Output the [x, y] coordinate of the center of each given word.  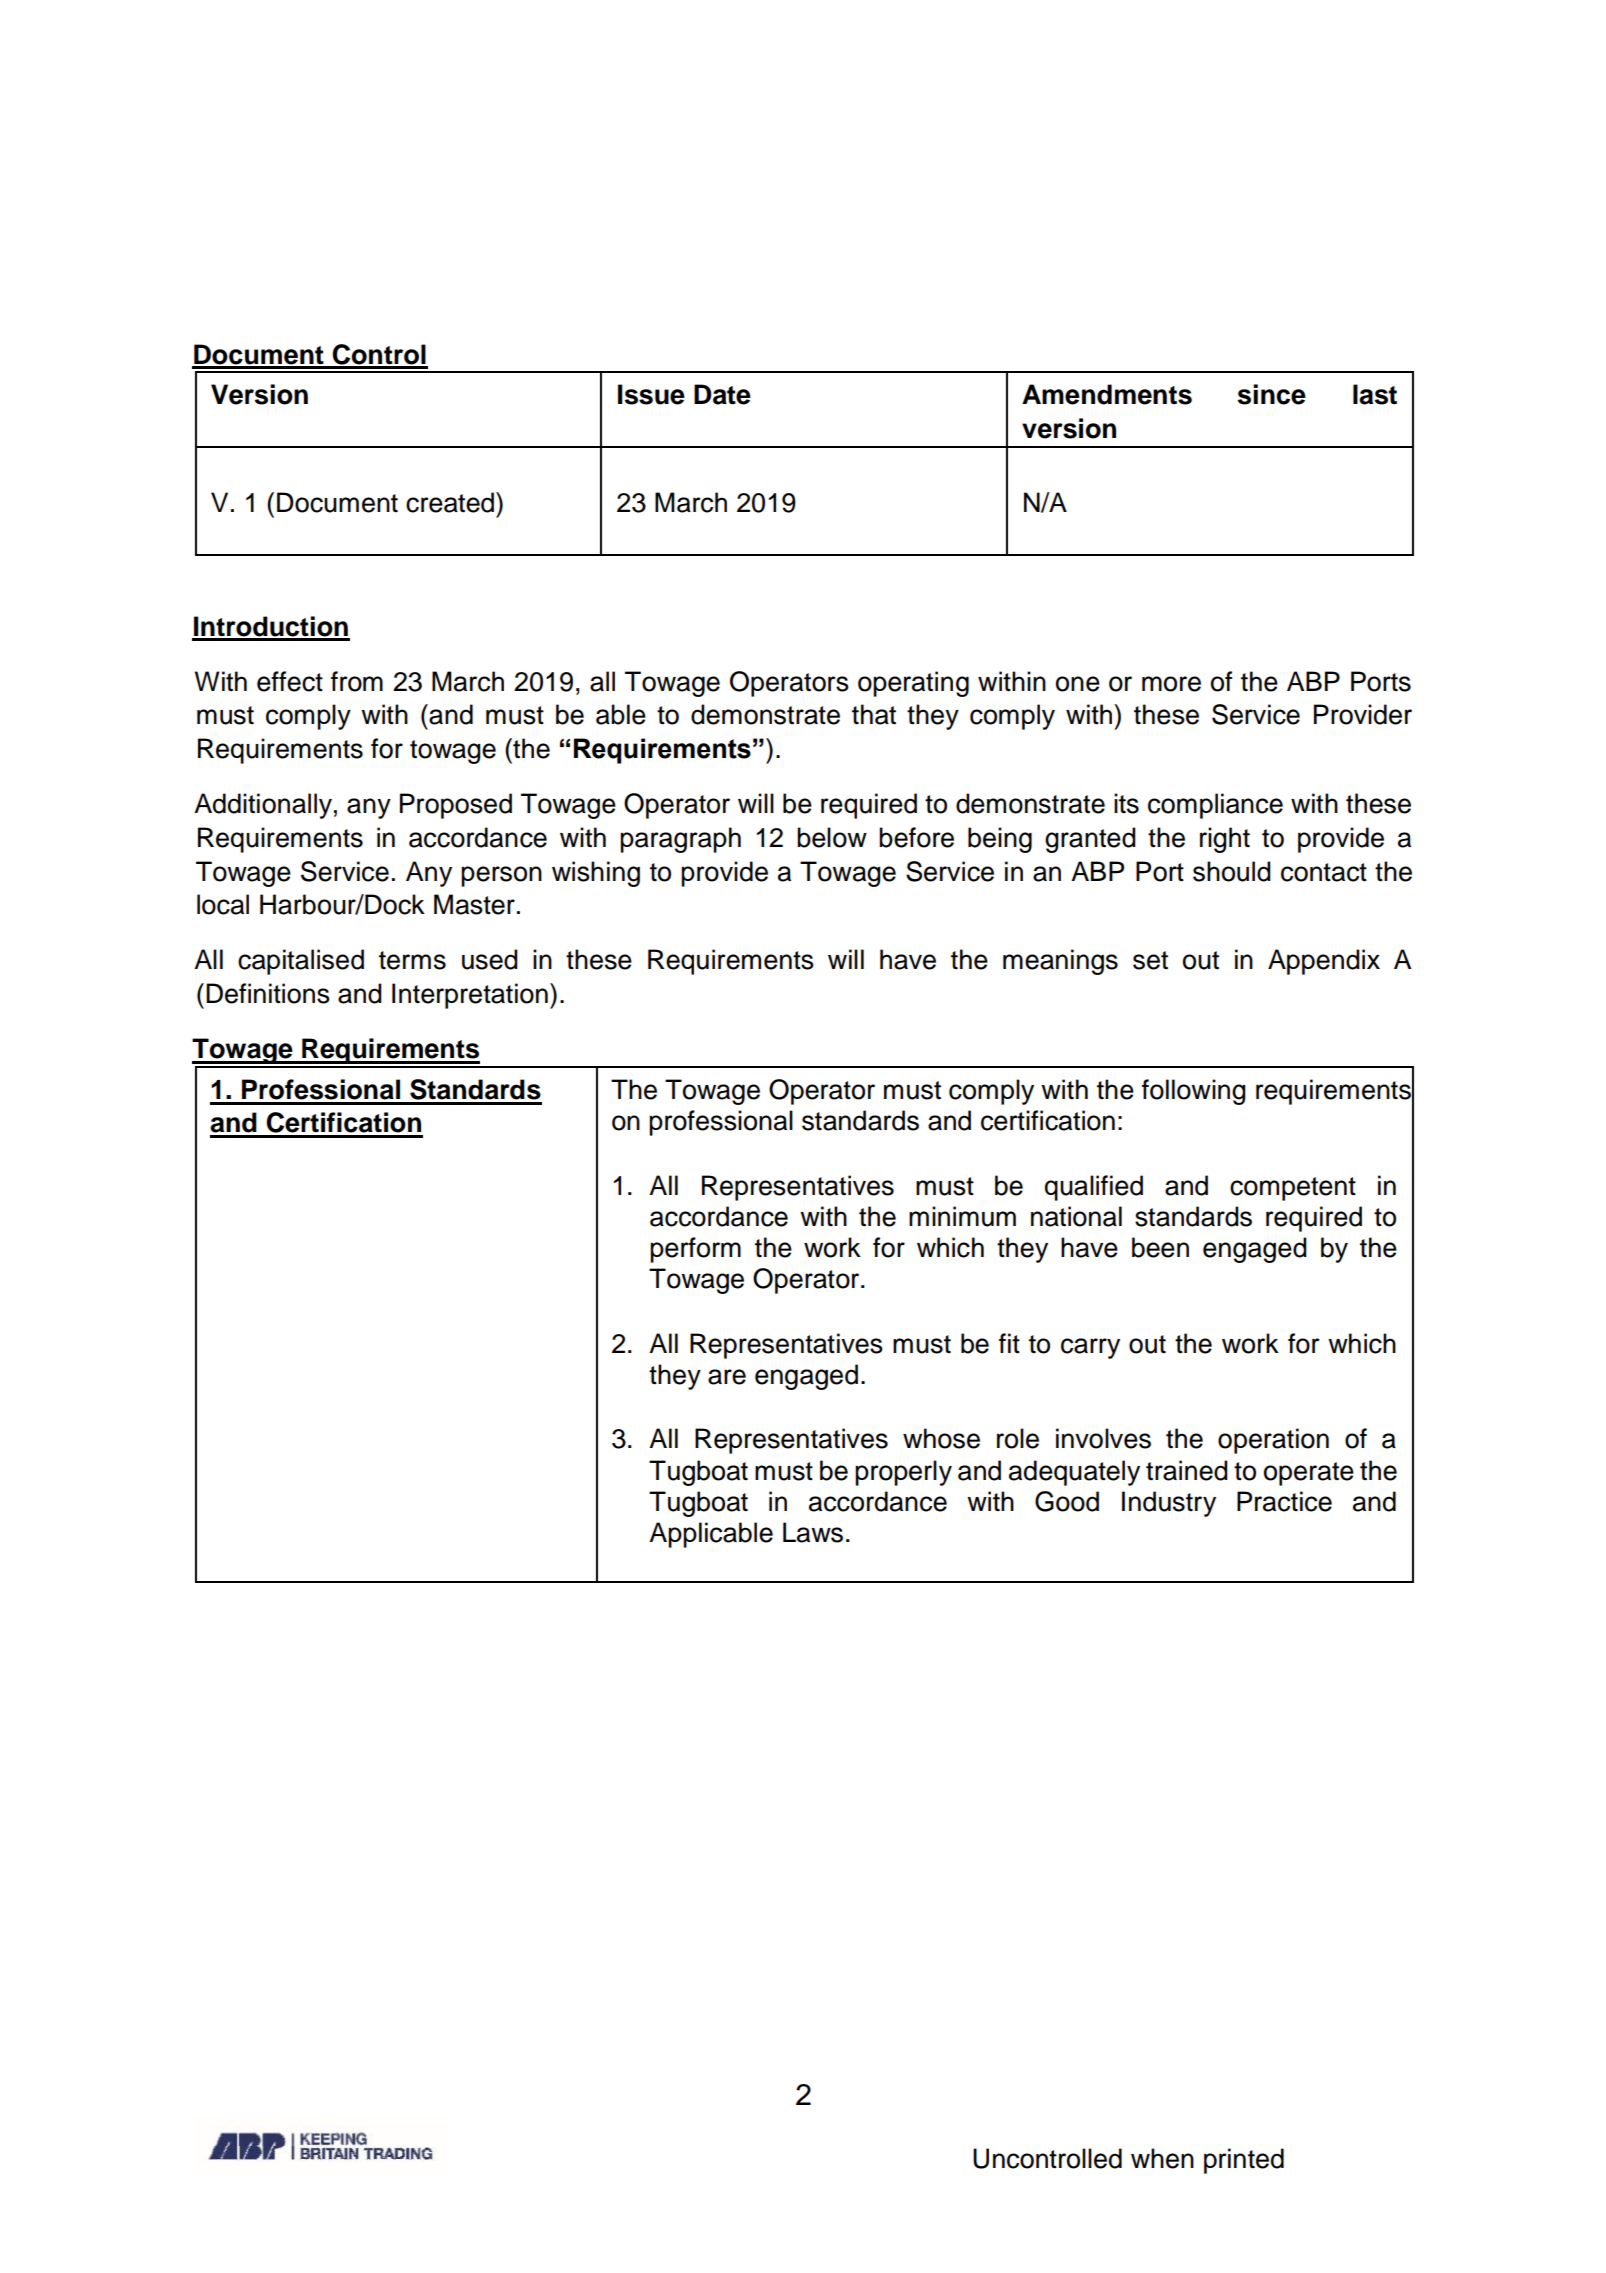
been [1160, 1247]
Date [722, 394]
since [1272, 394]
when [1162, 2158]
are [727, 1377]
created [451, 502]
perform [695, 1250]
